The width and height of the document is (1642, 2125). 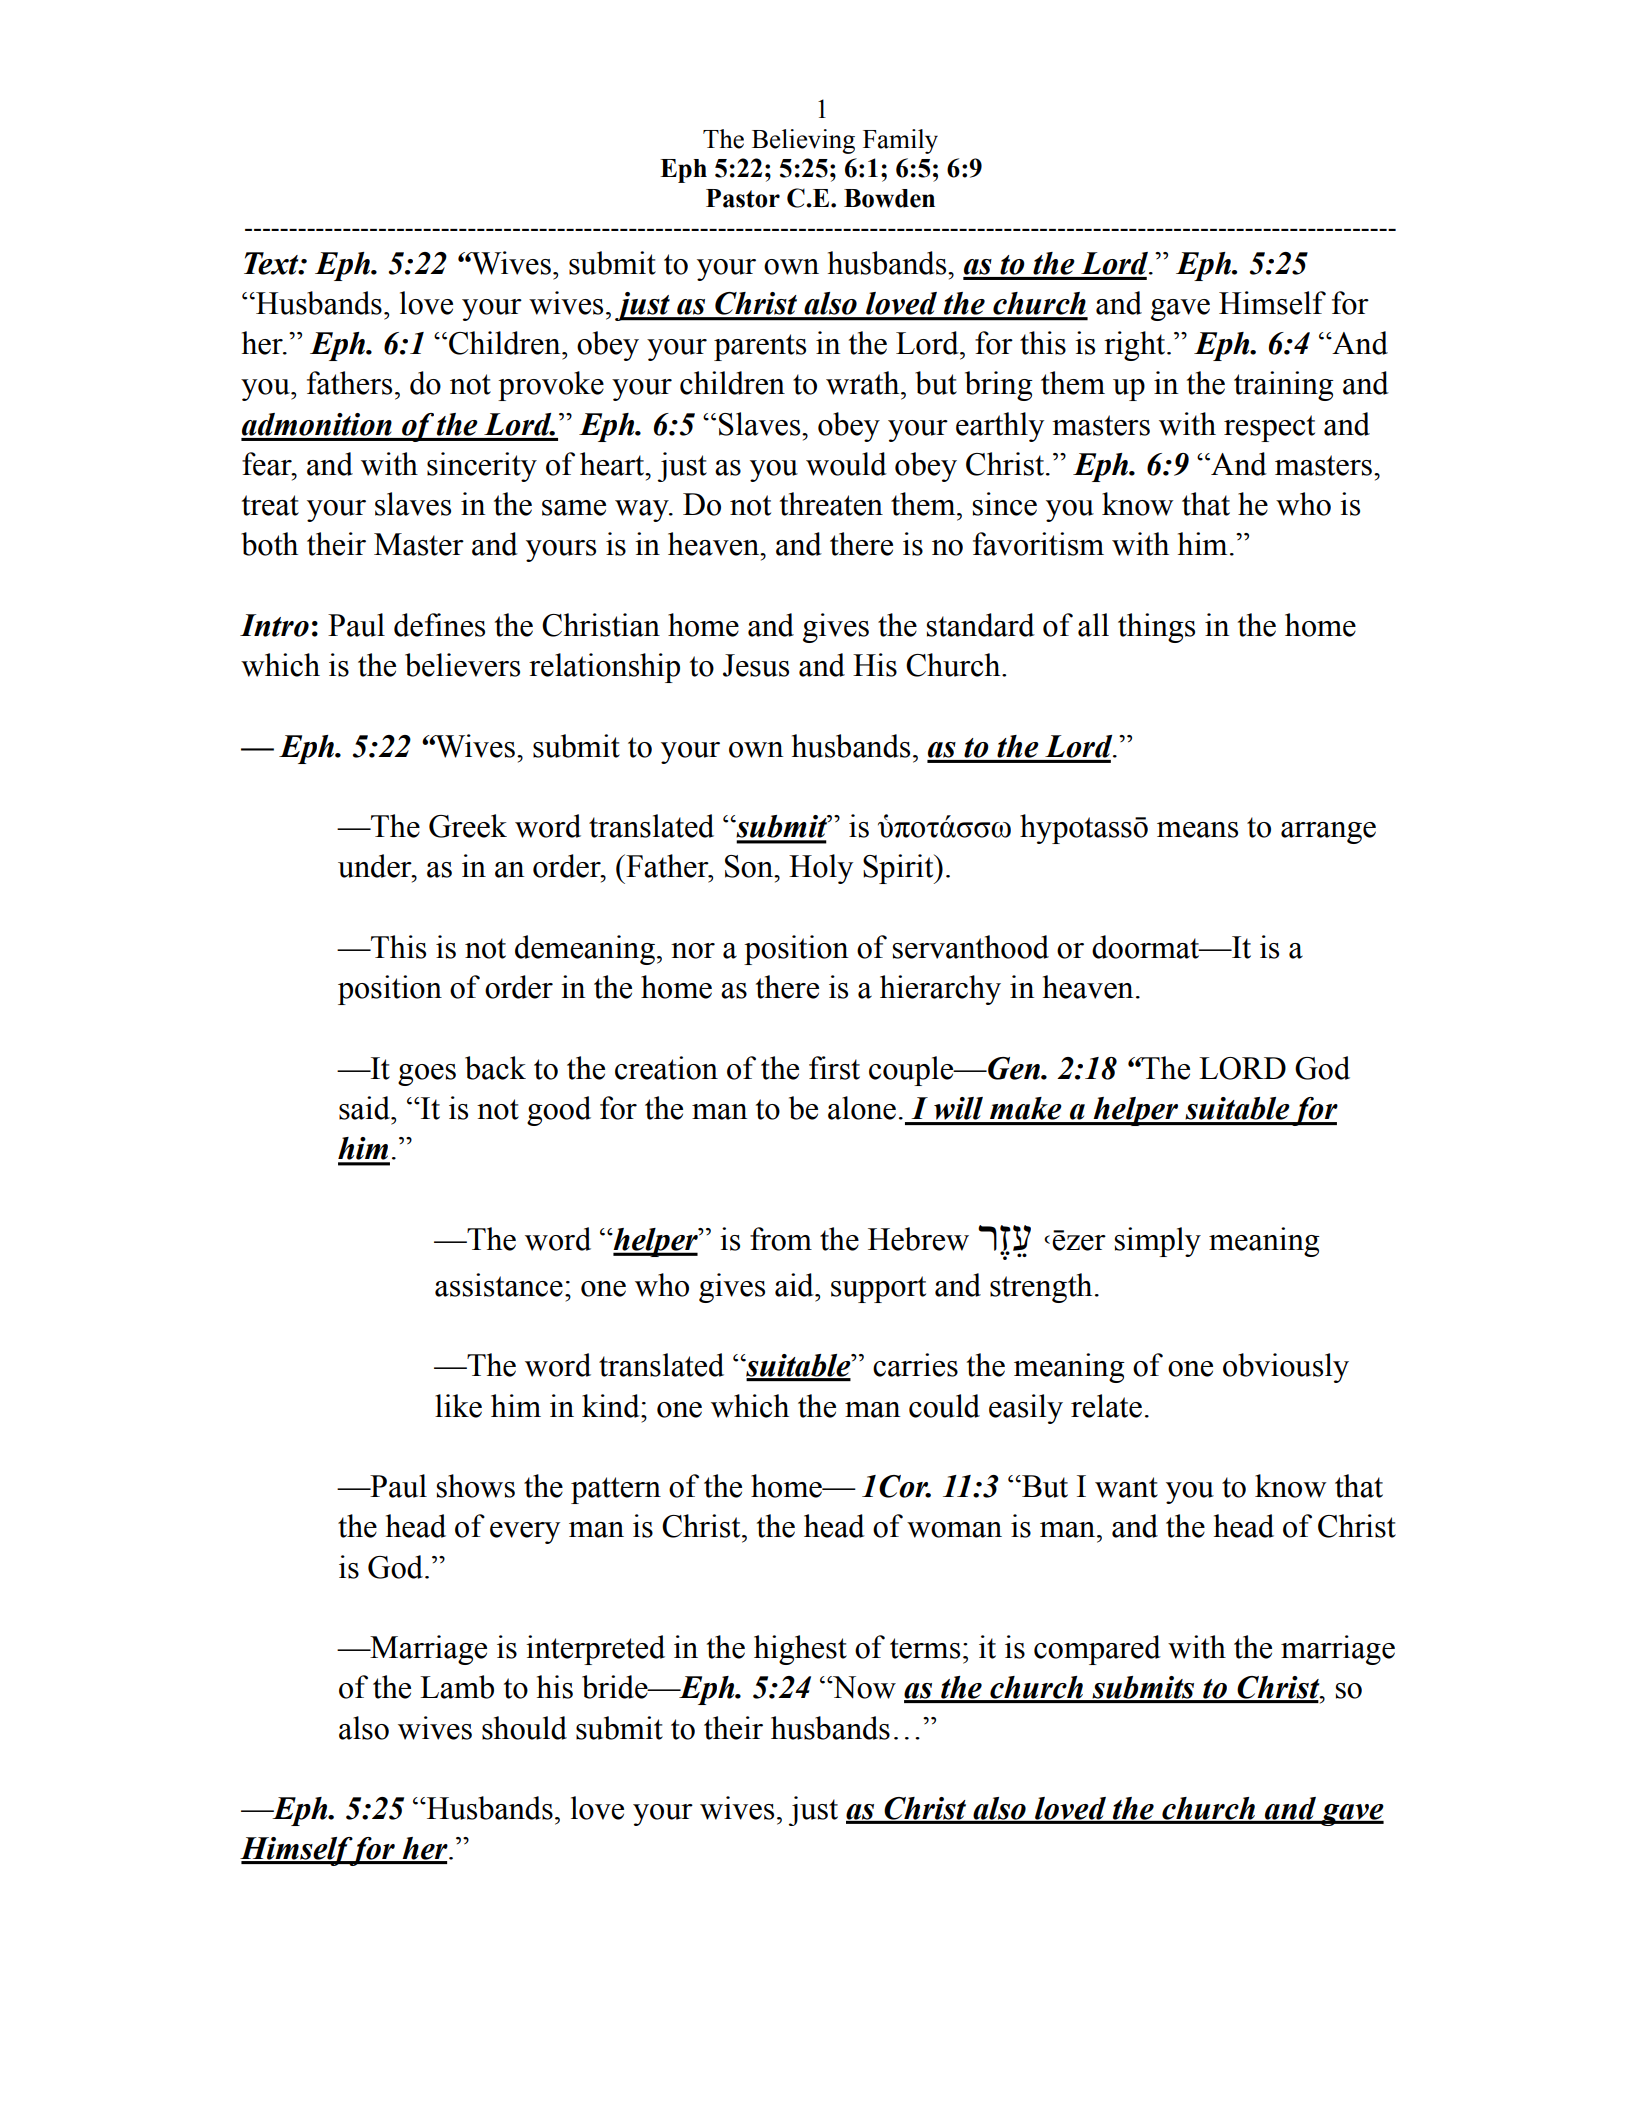 I want to click on things, so click(x=1156, y=628).
